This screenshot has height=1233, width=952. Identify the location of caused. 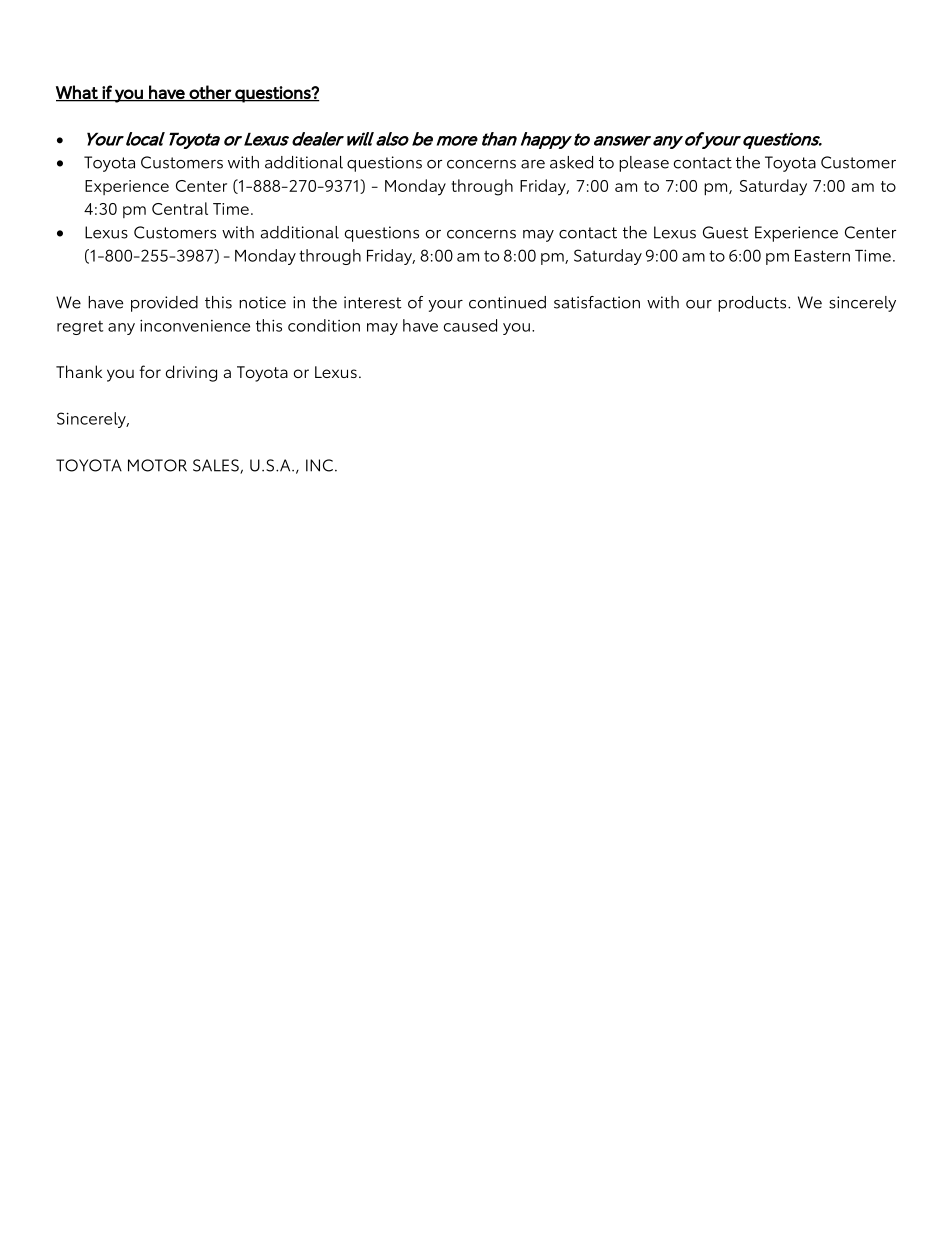
(470, 325).
